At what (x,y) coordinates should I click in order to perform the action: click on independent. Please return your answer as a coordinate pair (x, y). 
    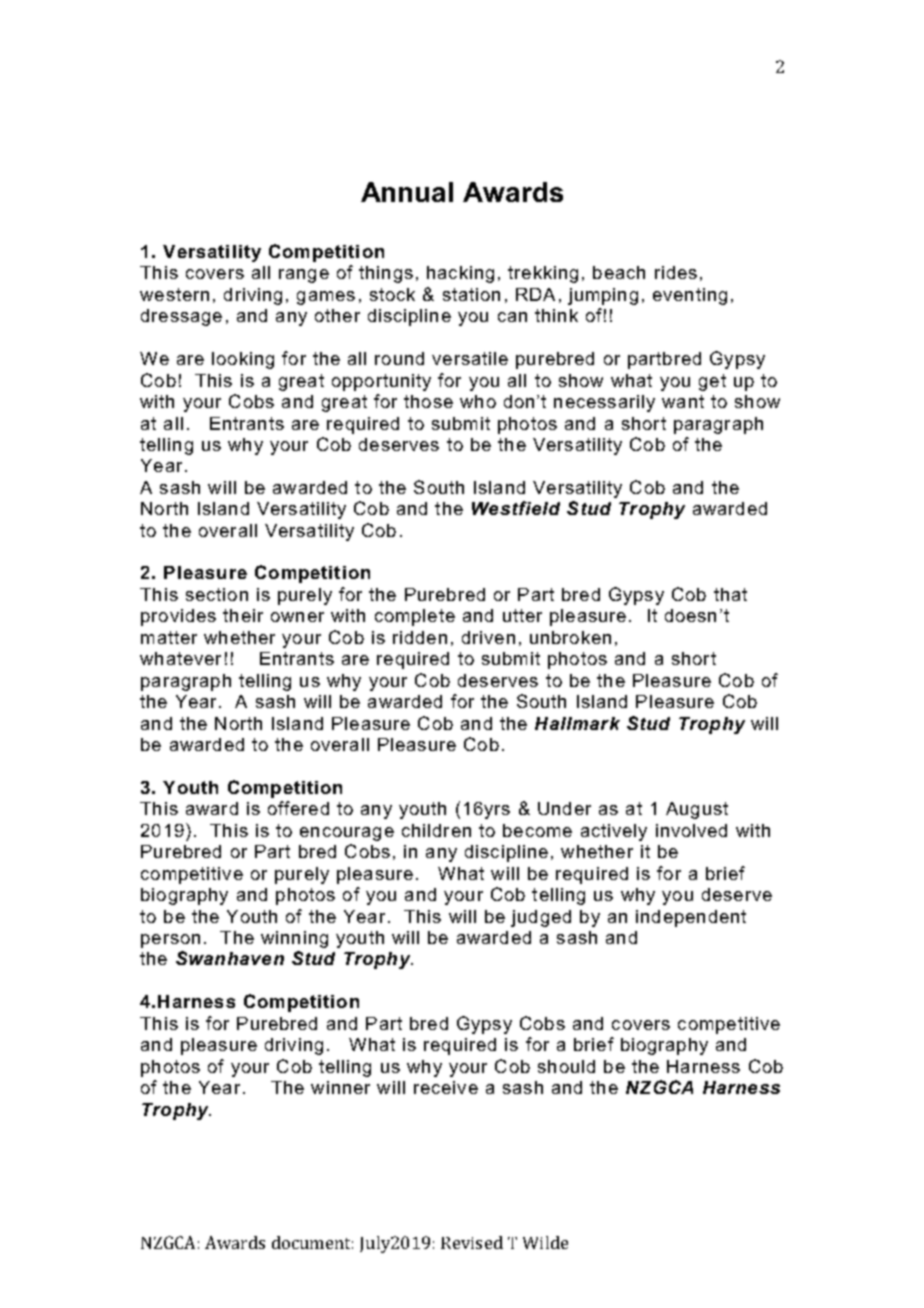
    Looking at the image, I should click on (691, 918).
